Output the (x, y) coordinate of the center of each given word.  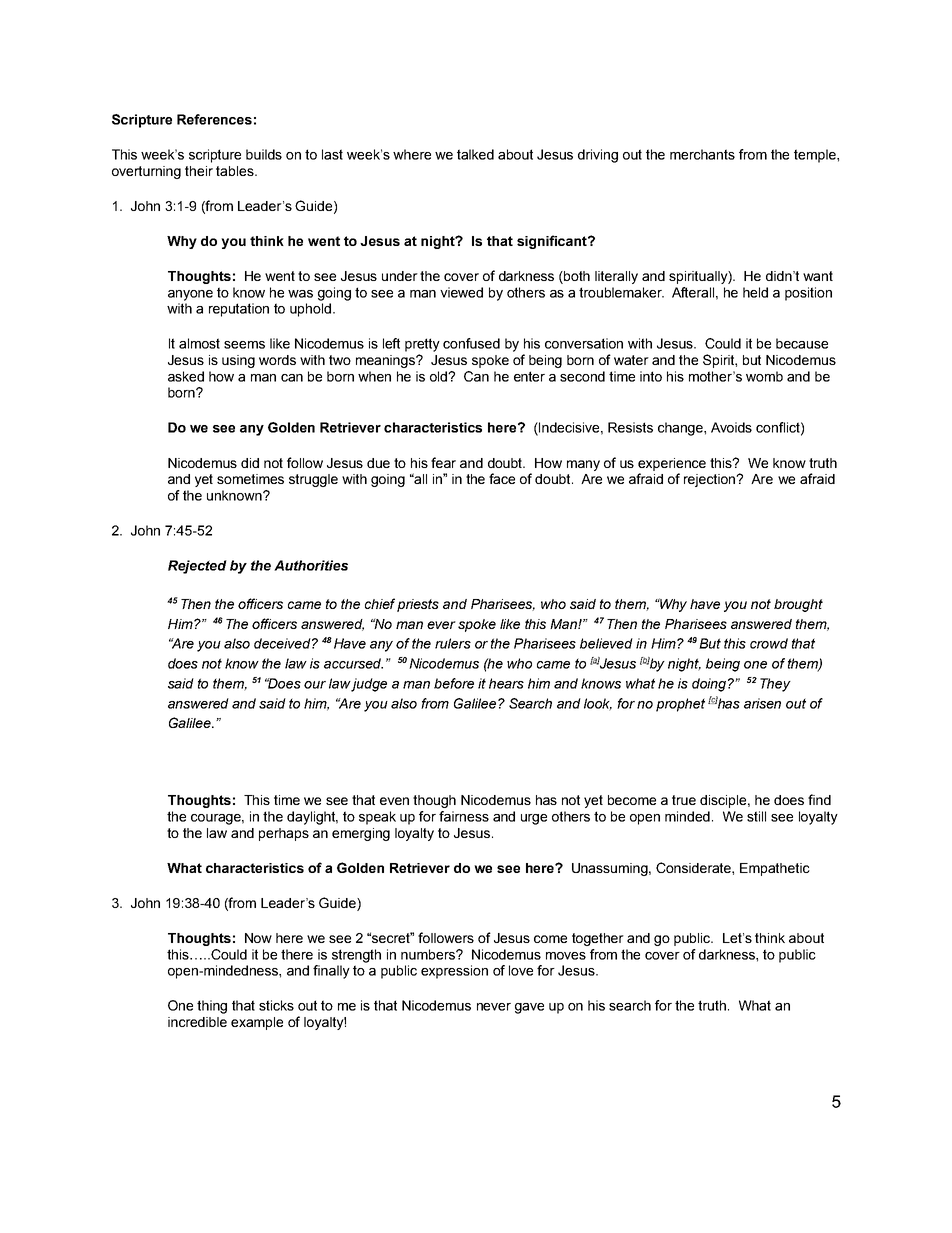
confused (471, 343)
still (756, 816)
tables (236, 171)
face (502, 478)
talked (475, 154)
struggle (313, 480)
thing (212, 1007)
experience (672, 464)
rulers (453, 643)
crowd (769, 643)
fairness (464, 816)
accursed (353, 663)
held (755, 292)
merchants (702, 154)
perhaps (284, 834)
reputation (239, 310)
